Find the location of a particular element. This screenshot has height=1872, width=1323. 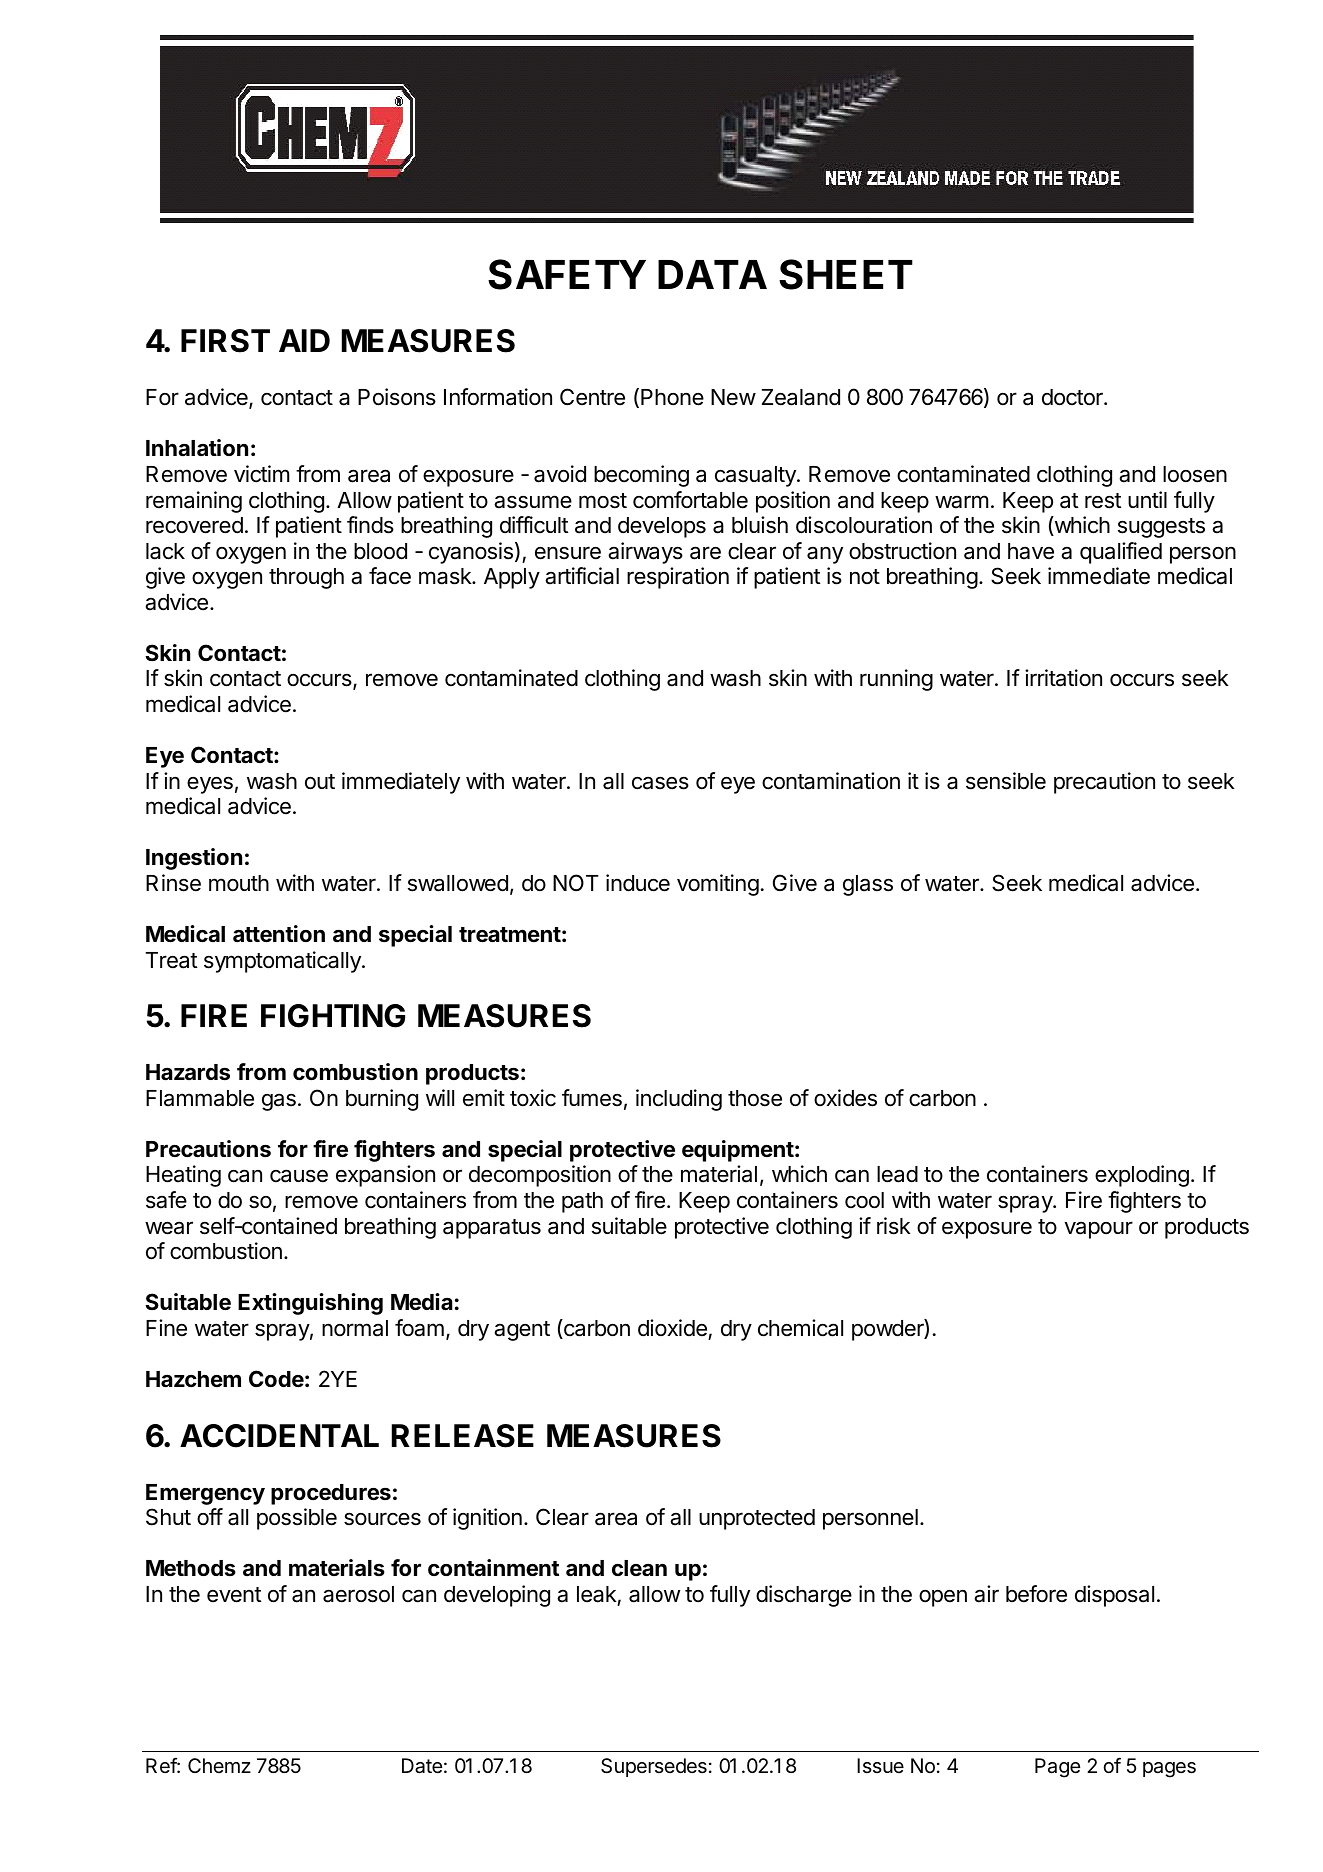

AID is located at coordinates (304, 340).
